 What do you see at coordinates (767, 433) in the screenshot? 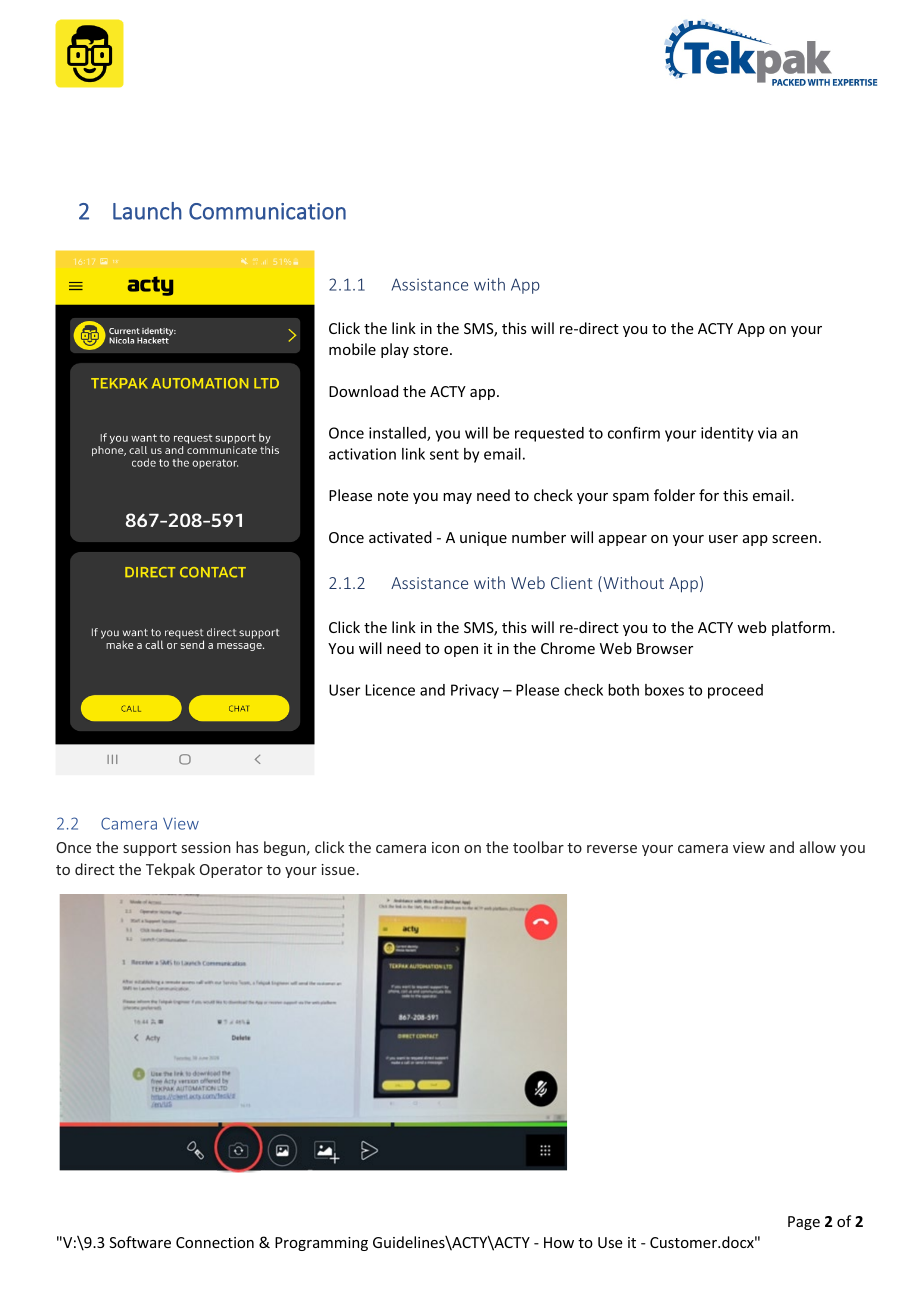
I see `via` at bounding box center [767, 433].
